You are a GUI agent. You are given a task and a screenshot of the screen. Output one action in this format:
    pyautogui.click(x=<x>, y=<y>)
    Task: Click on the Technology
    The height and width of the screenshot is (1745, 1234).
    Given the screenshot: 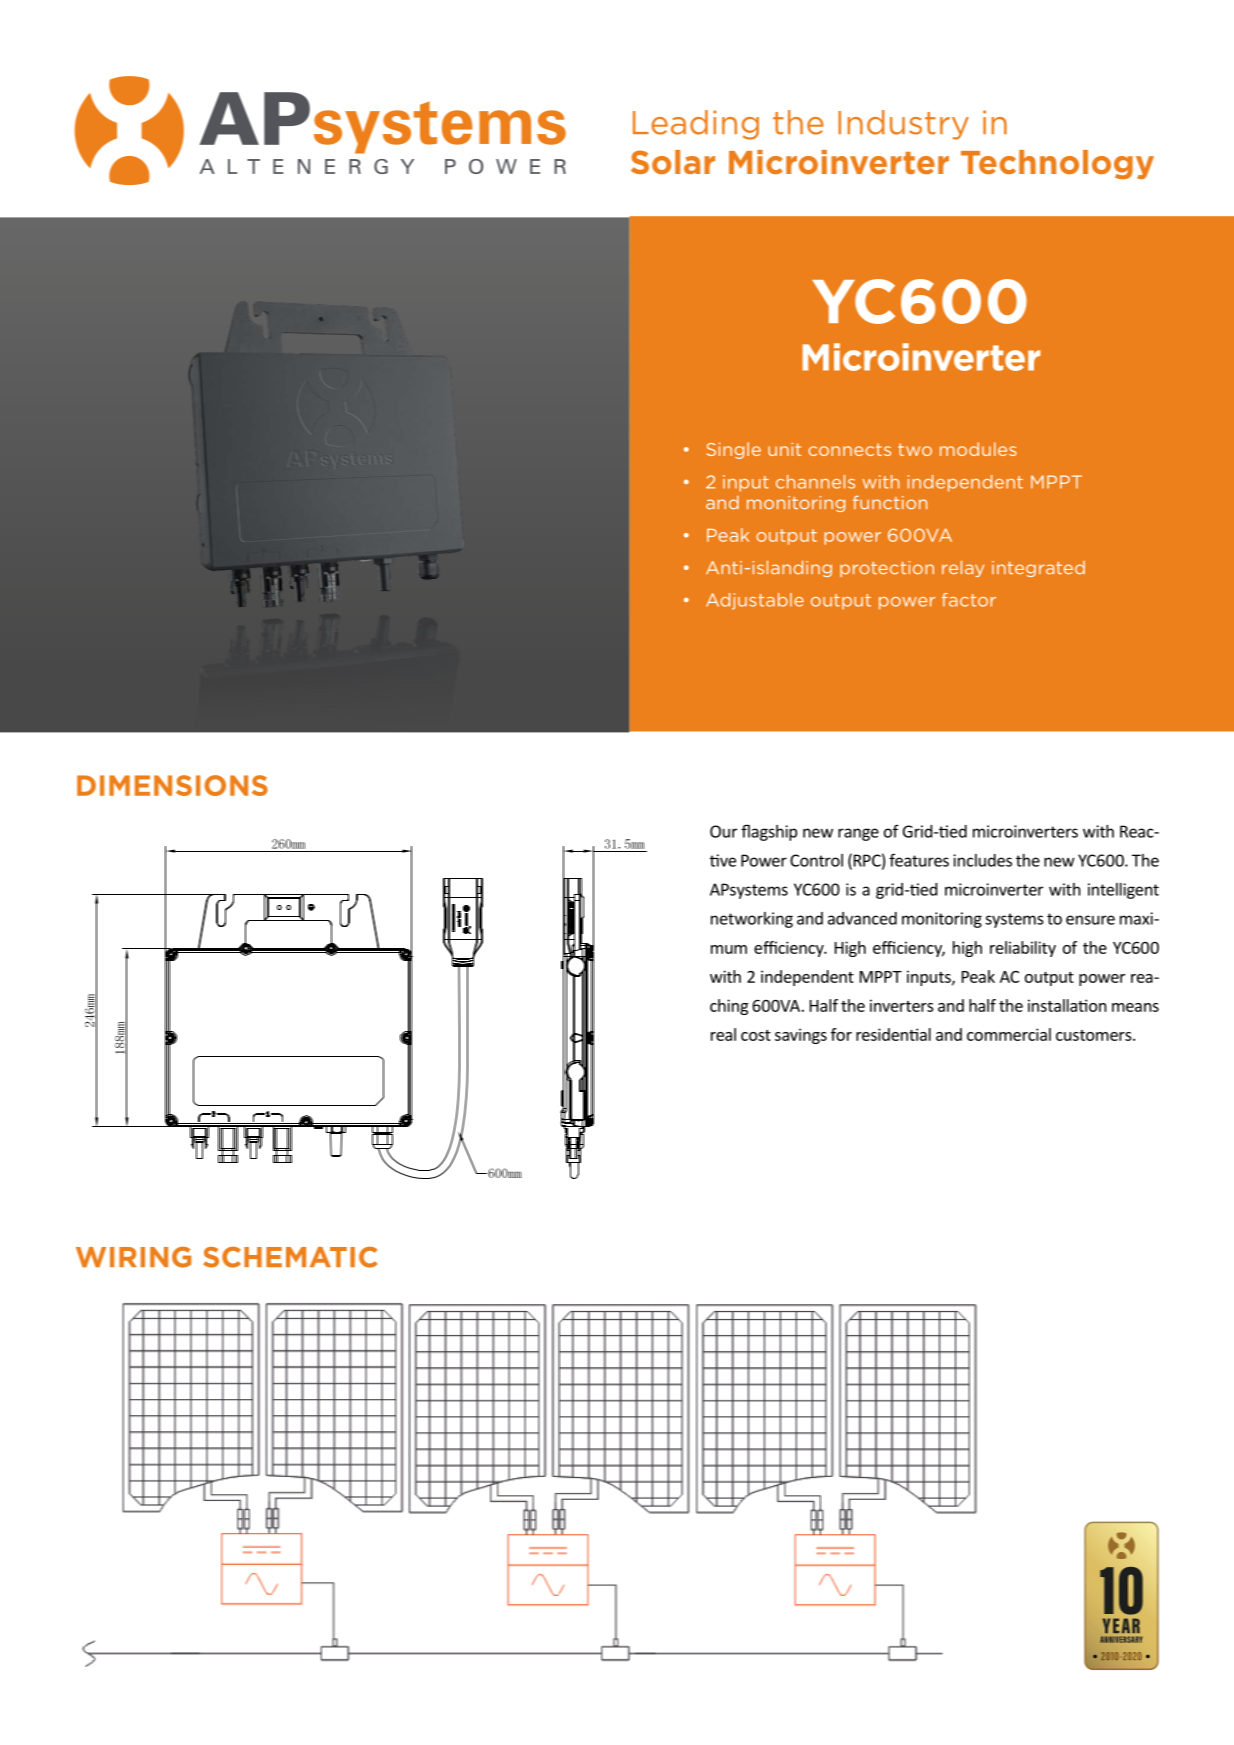 What is the action you would take?
    pyautogui.click(x=1057, y=164)
